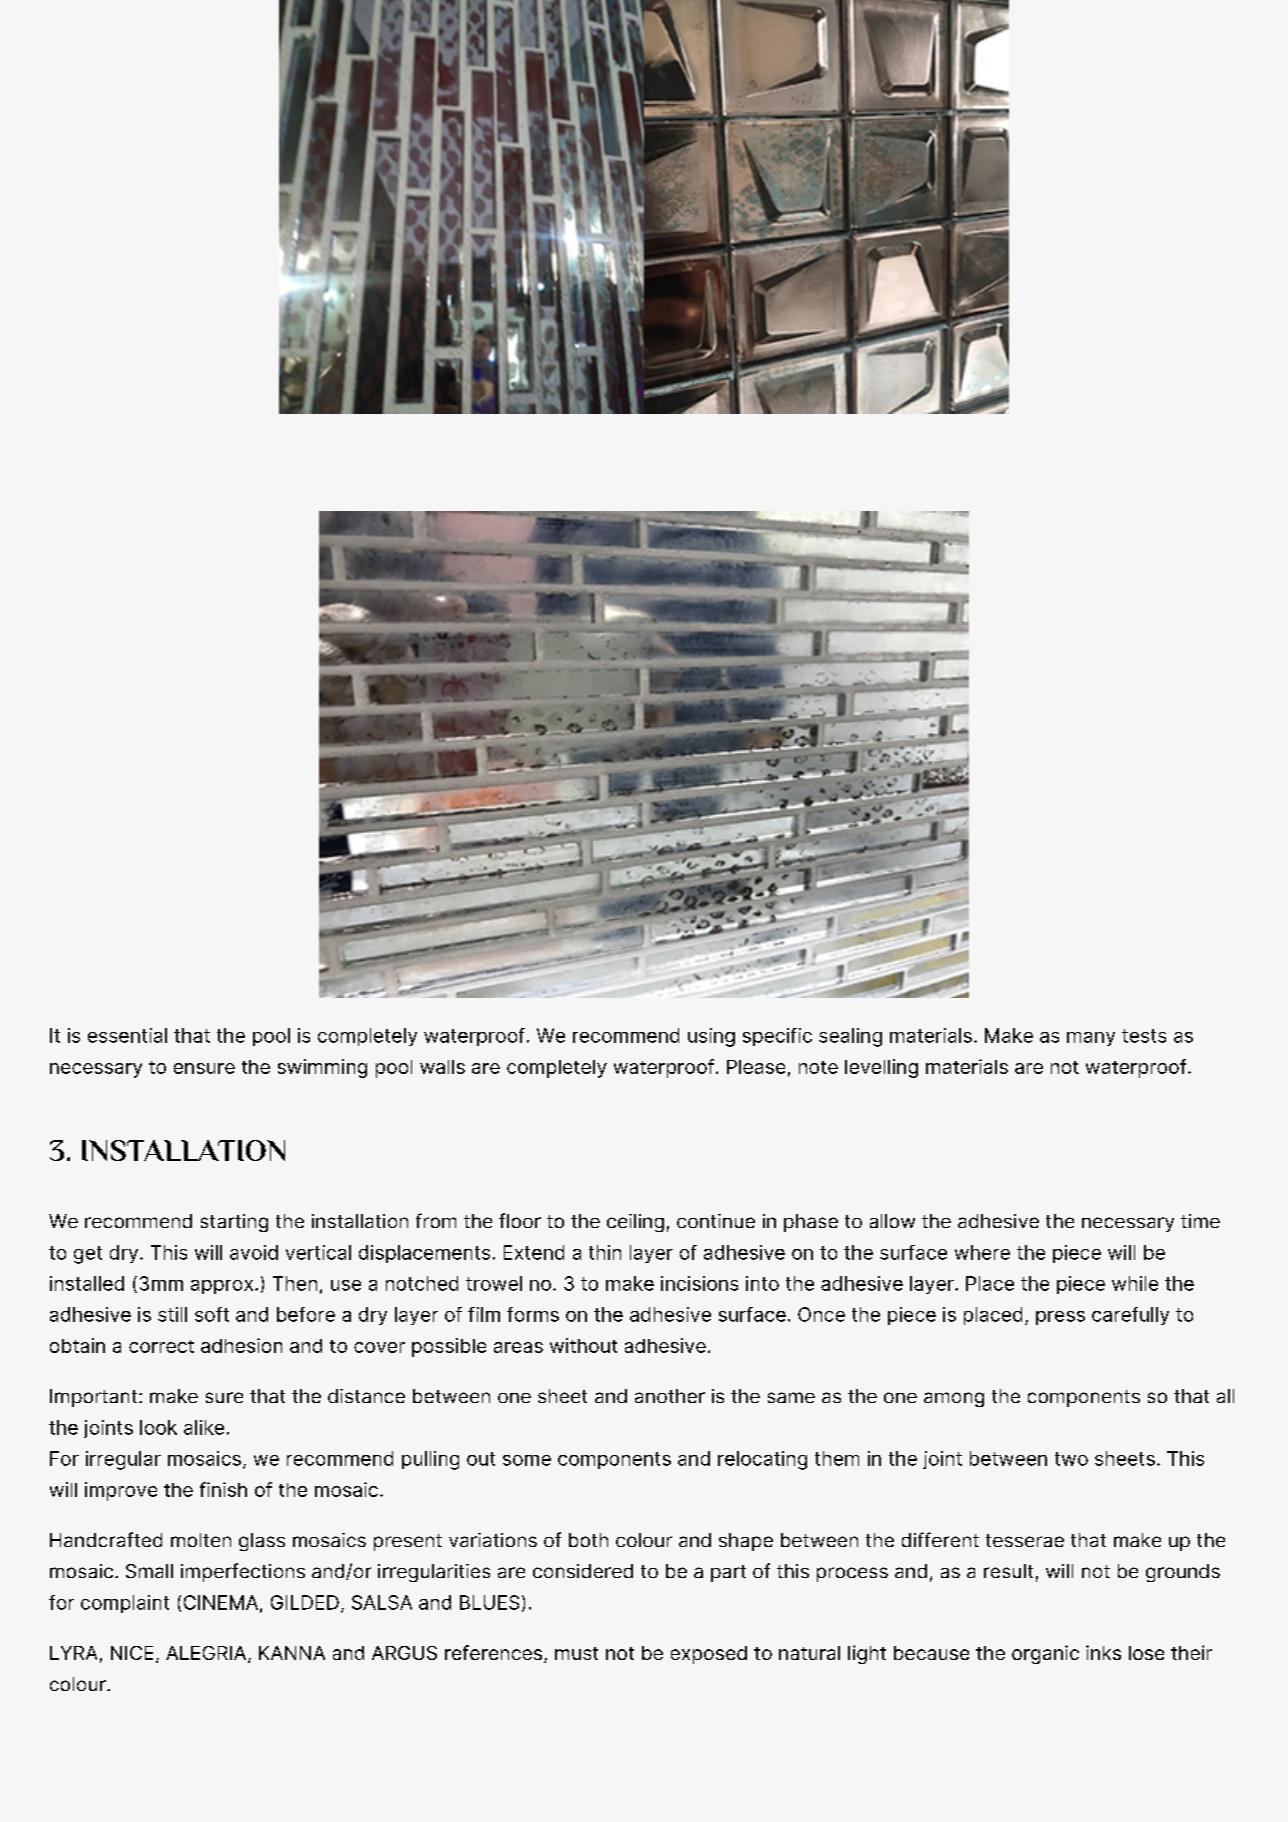 The width and height of the document is (1288, 1822). Describe the element at coordinates (127, 1035) in the document. I see `essential` at that location.
